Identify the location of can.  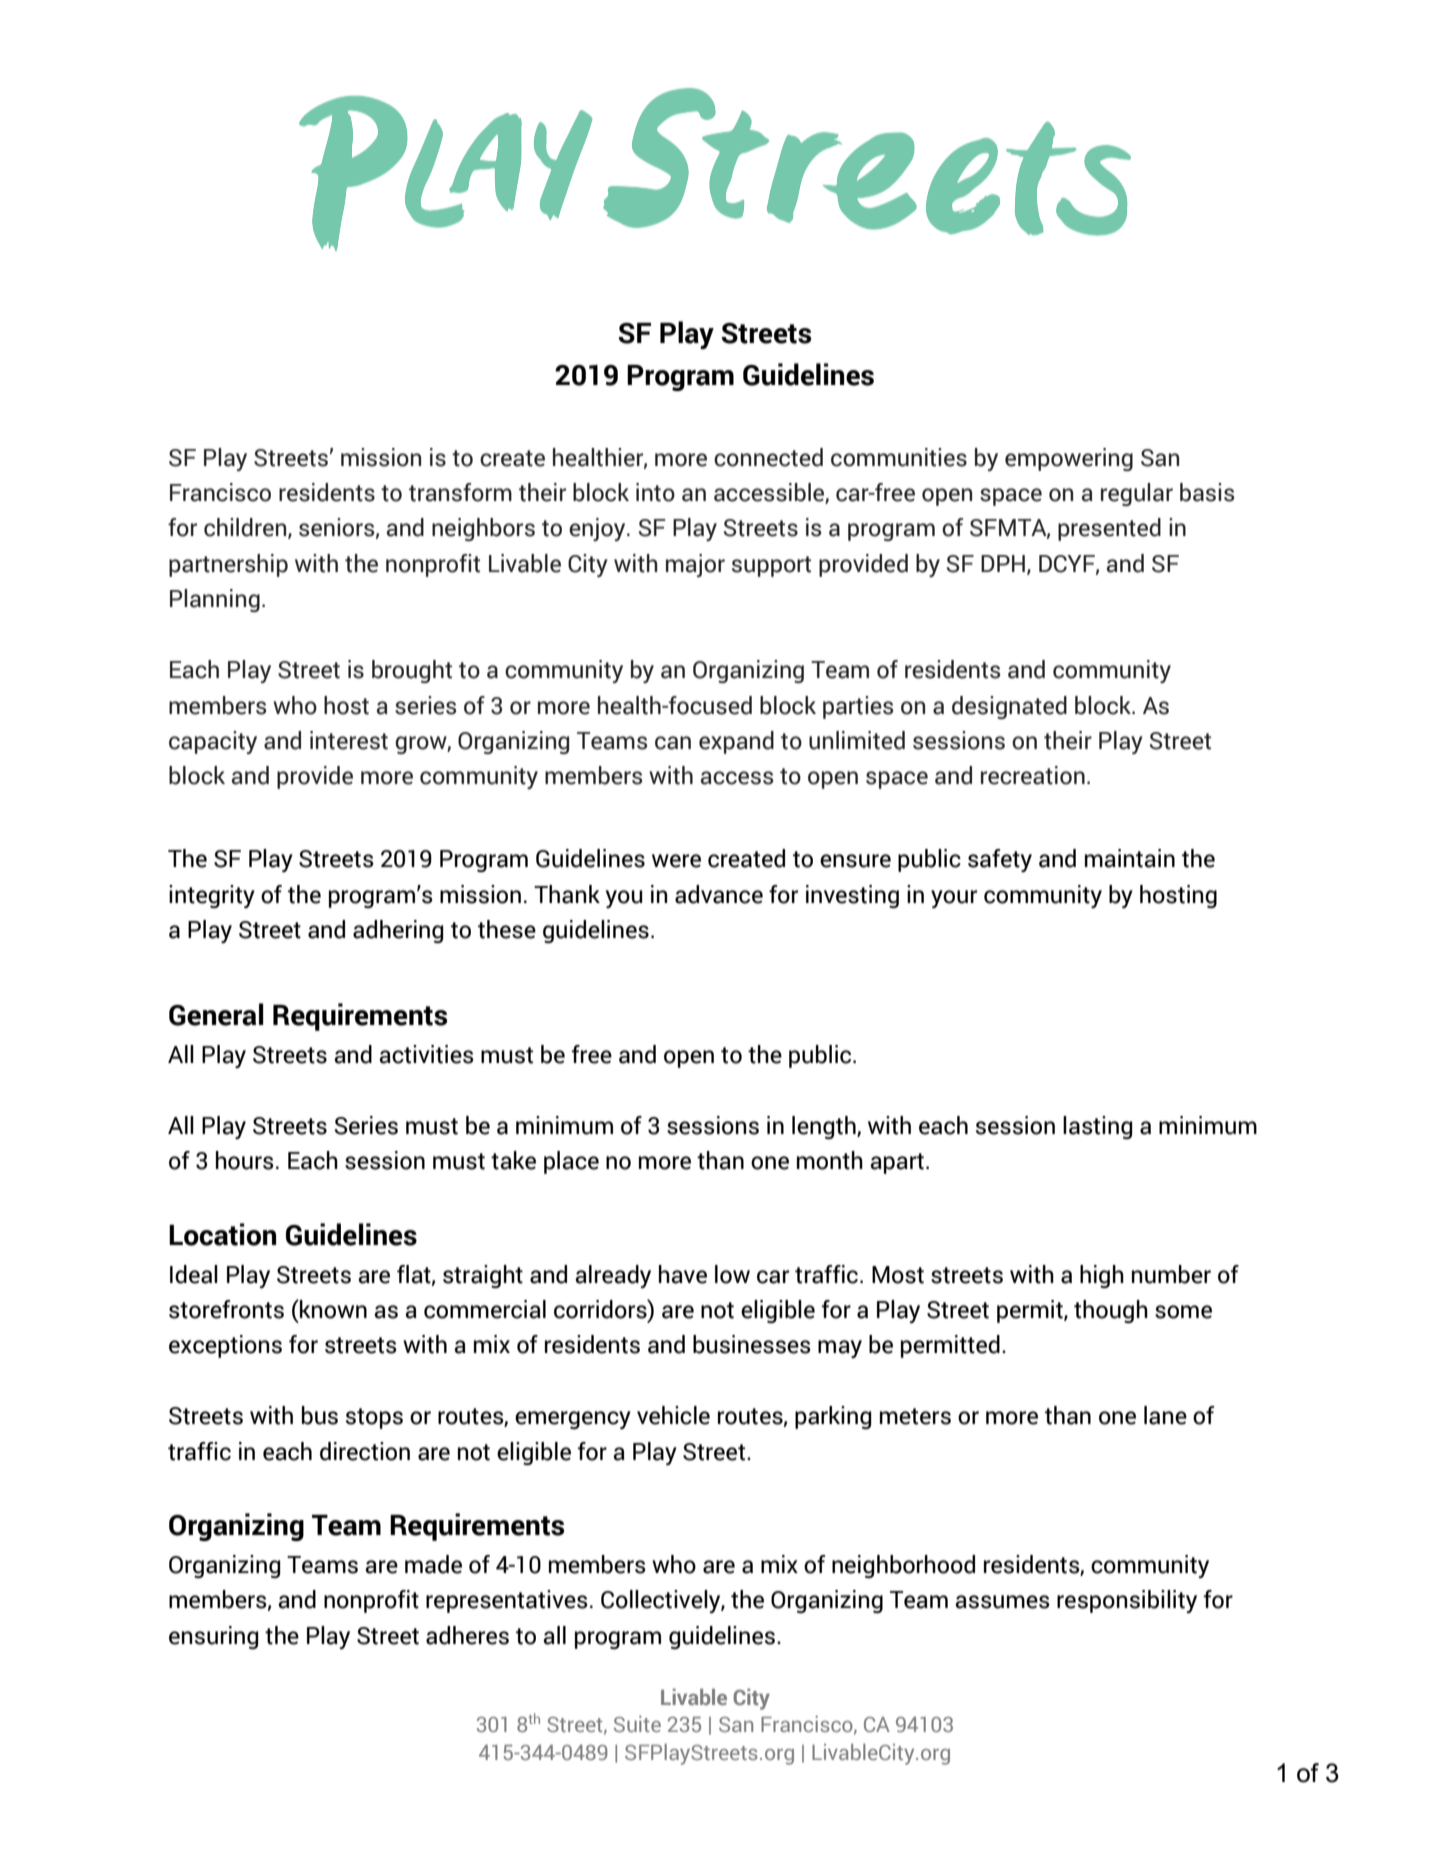
(673, 743).
